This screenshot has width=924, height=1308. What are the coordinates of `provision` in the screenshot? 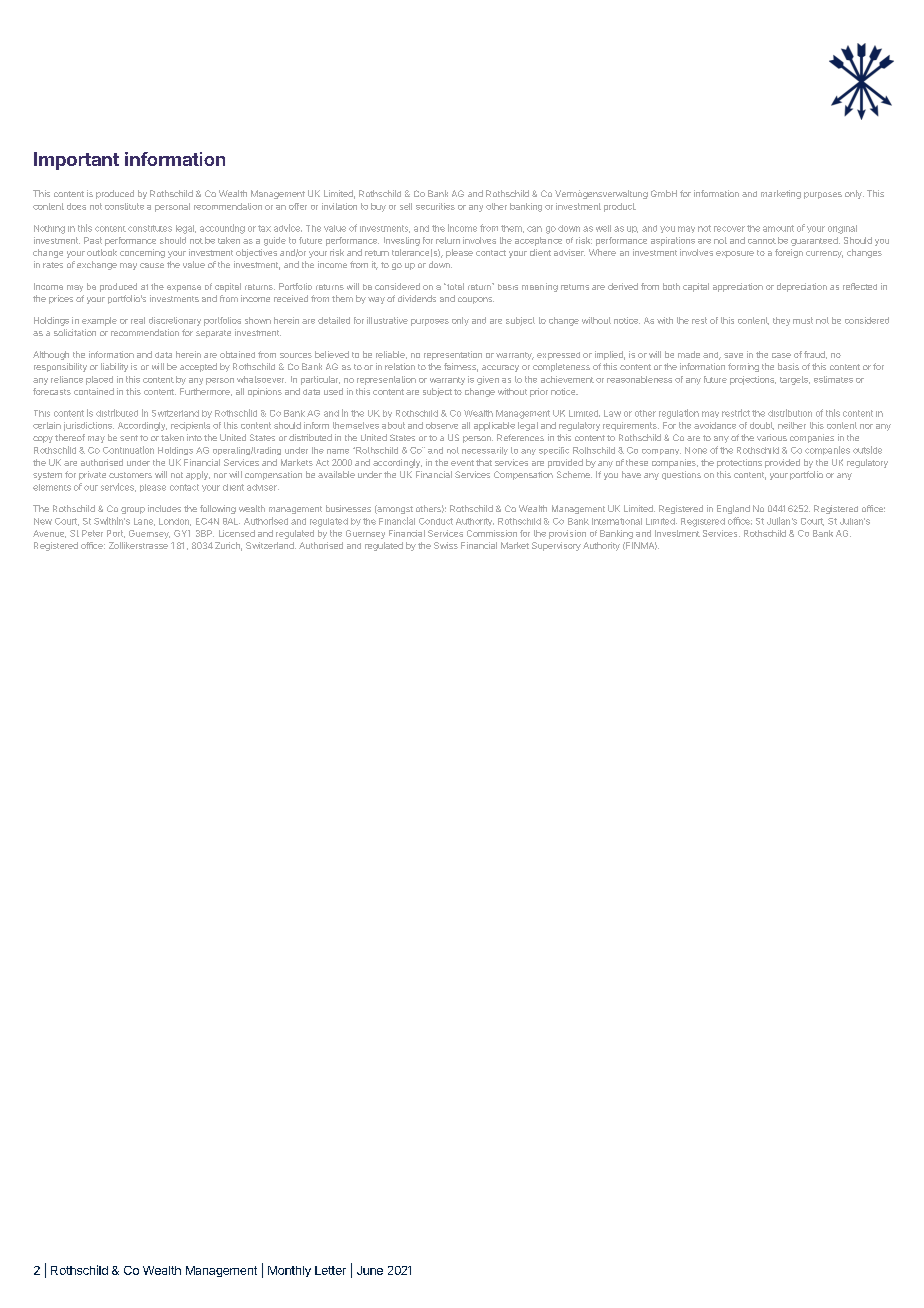 It's located at (567, 534).
